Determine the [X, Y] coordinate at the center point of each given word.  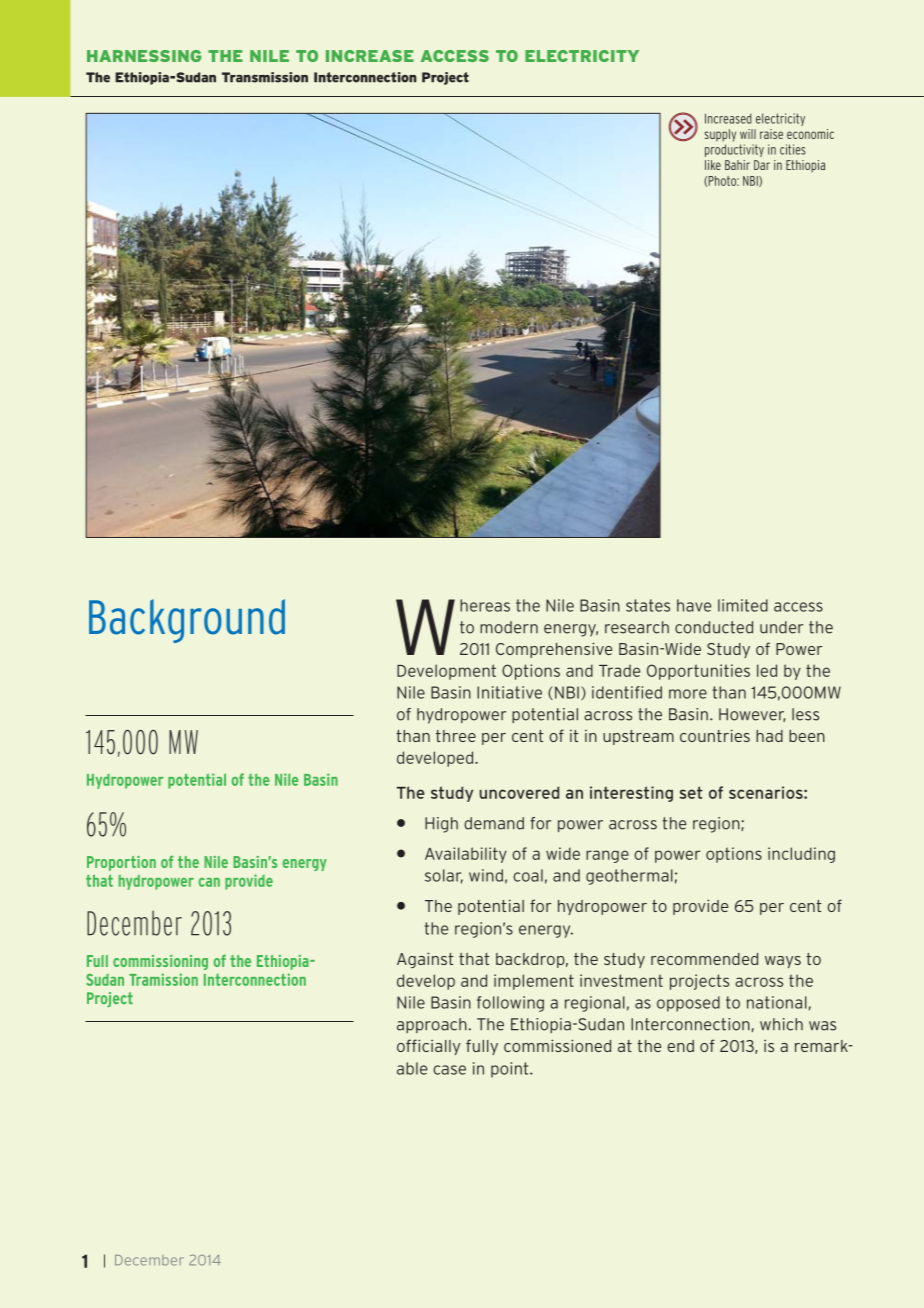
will [748, 134]
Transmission [265, 77]
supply [720, 135]
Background [187, 621]
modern [509, 627]
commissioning [160, 962]
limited [743, 605]
